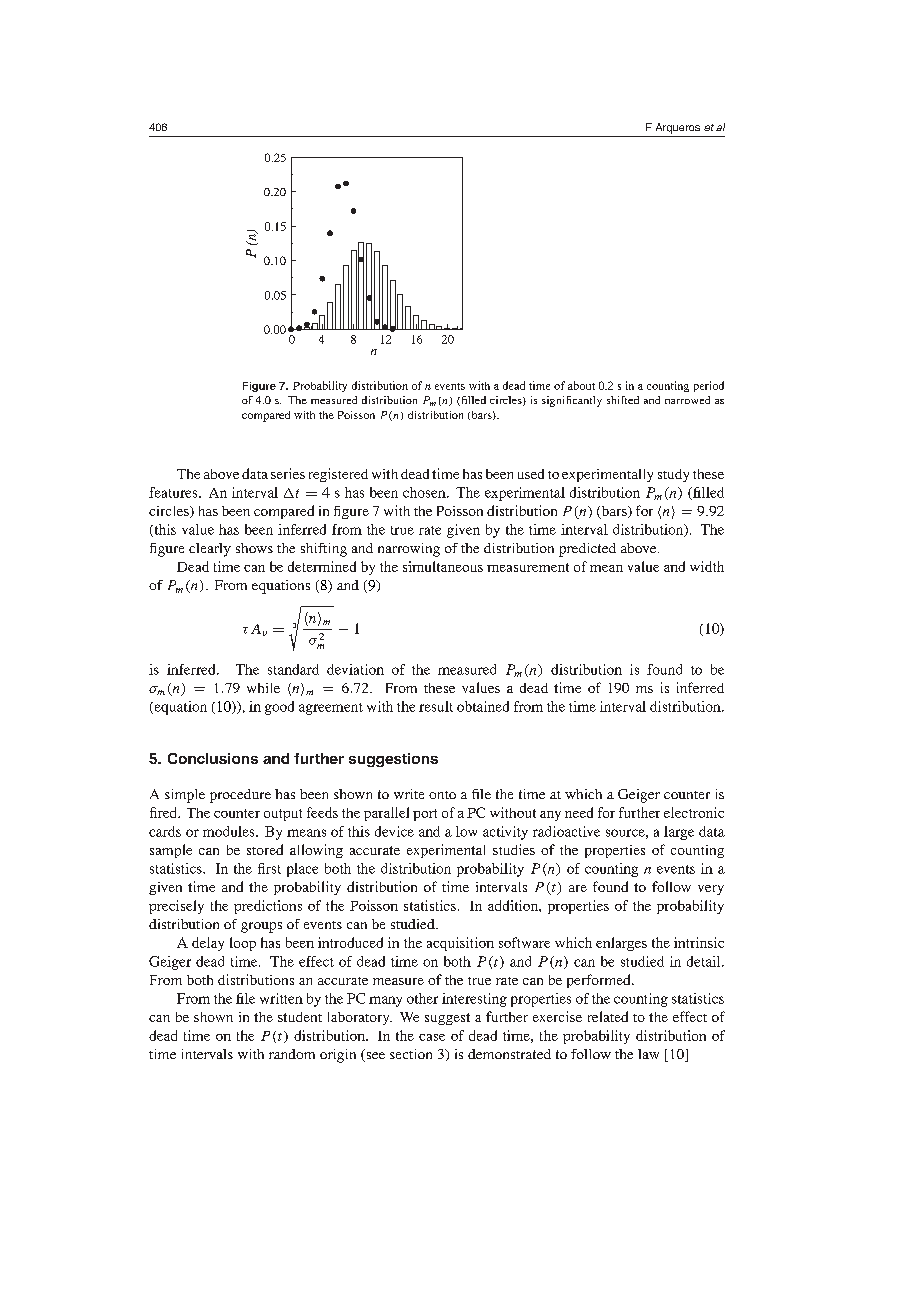 The image size is (924, 1308). Describe the element at coordinates (292, 1054) in the image. I see `random` at that location.
